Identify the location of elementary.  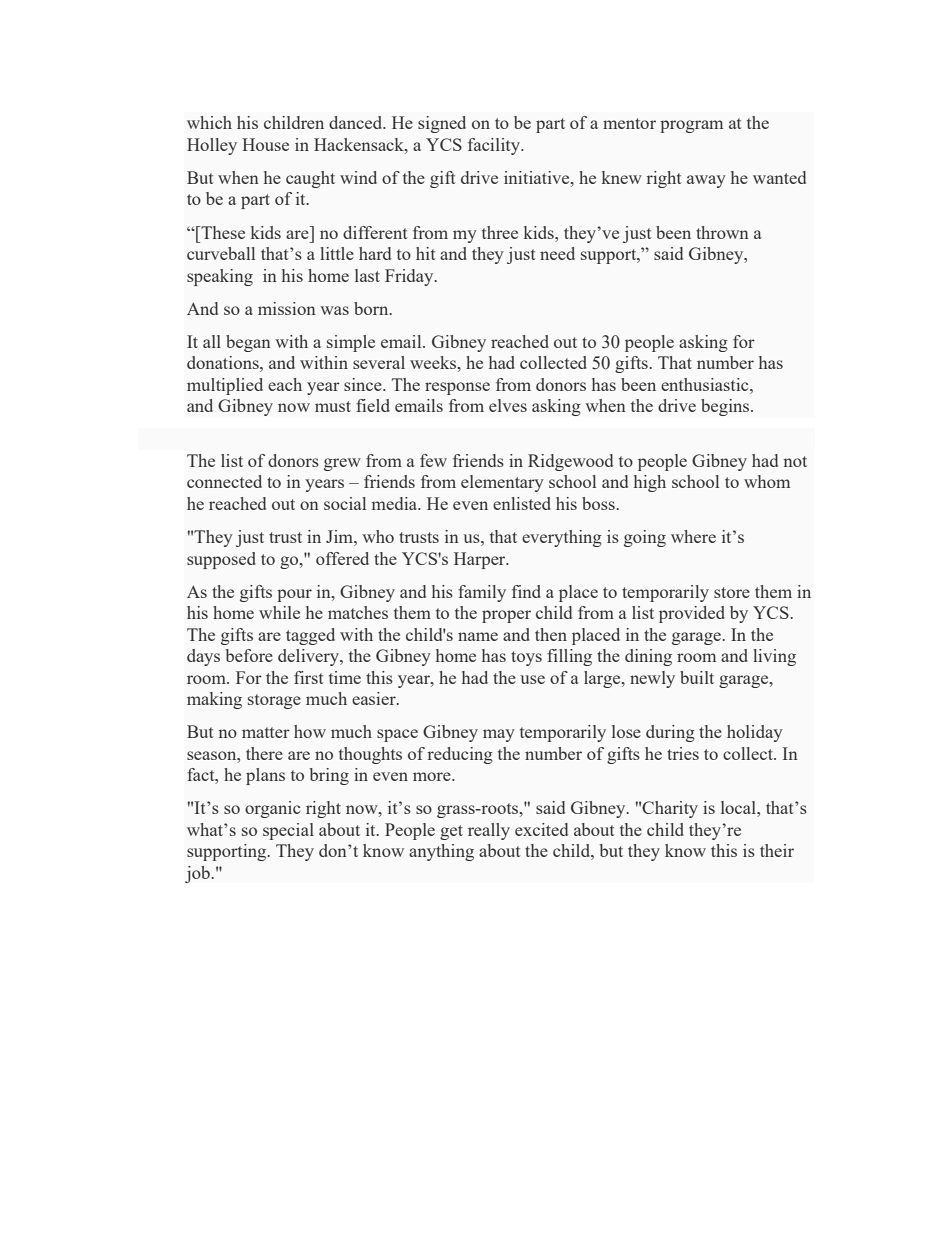
(502, 483).
